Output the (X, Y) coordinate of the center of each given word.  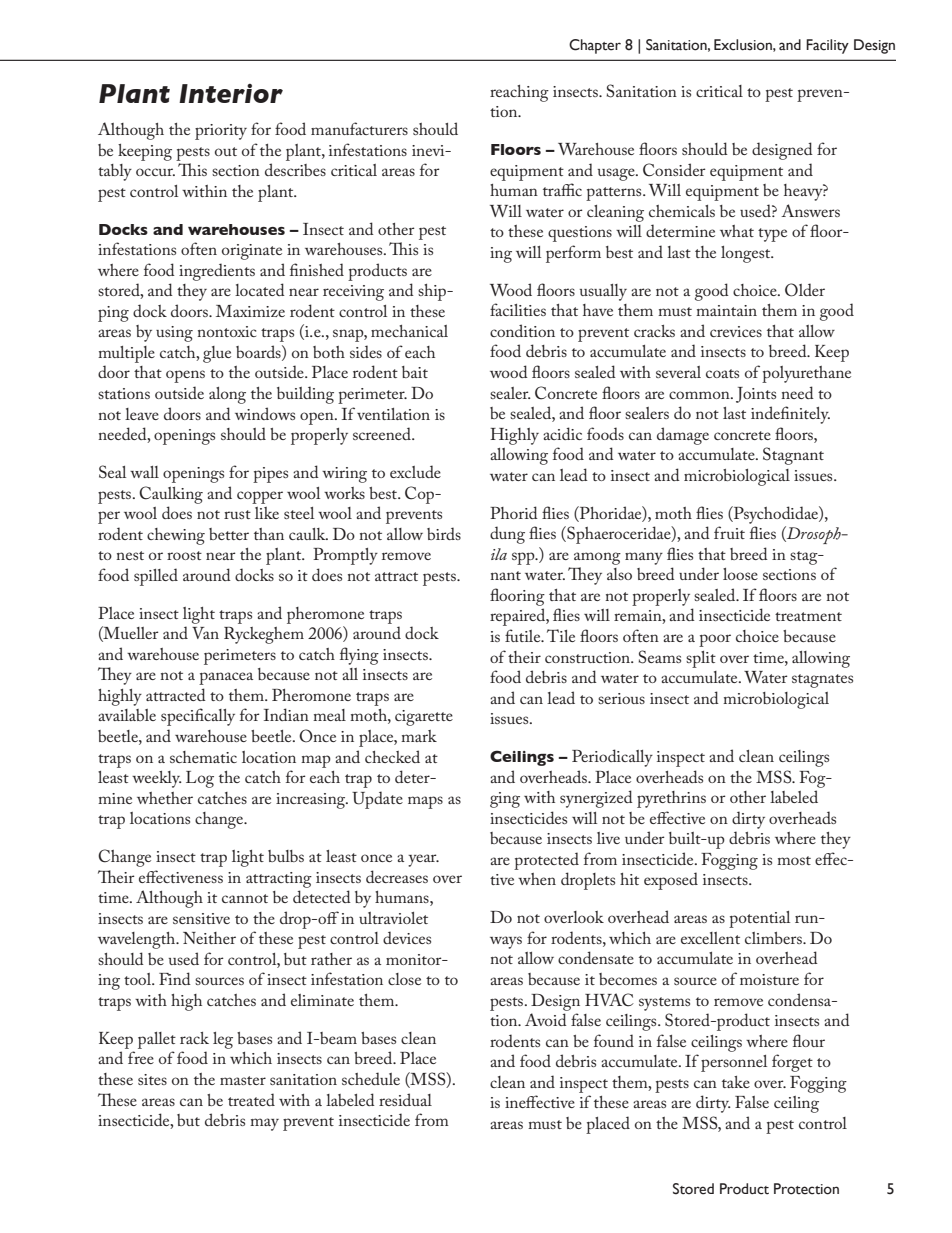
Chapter (595, 46)
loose (740, 574)
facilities (518, 309)
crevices (736, 331)
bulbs (286, 856)
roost (184, 555)
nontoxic (226, 331)
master (243, 1080)
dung (507, 535)
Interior (231, 93)
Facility (827, 46)
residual (405, 1099)
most (794, 860)
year (423, 860)
